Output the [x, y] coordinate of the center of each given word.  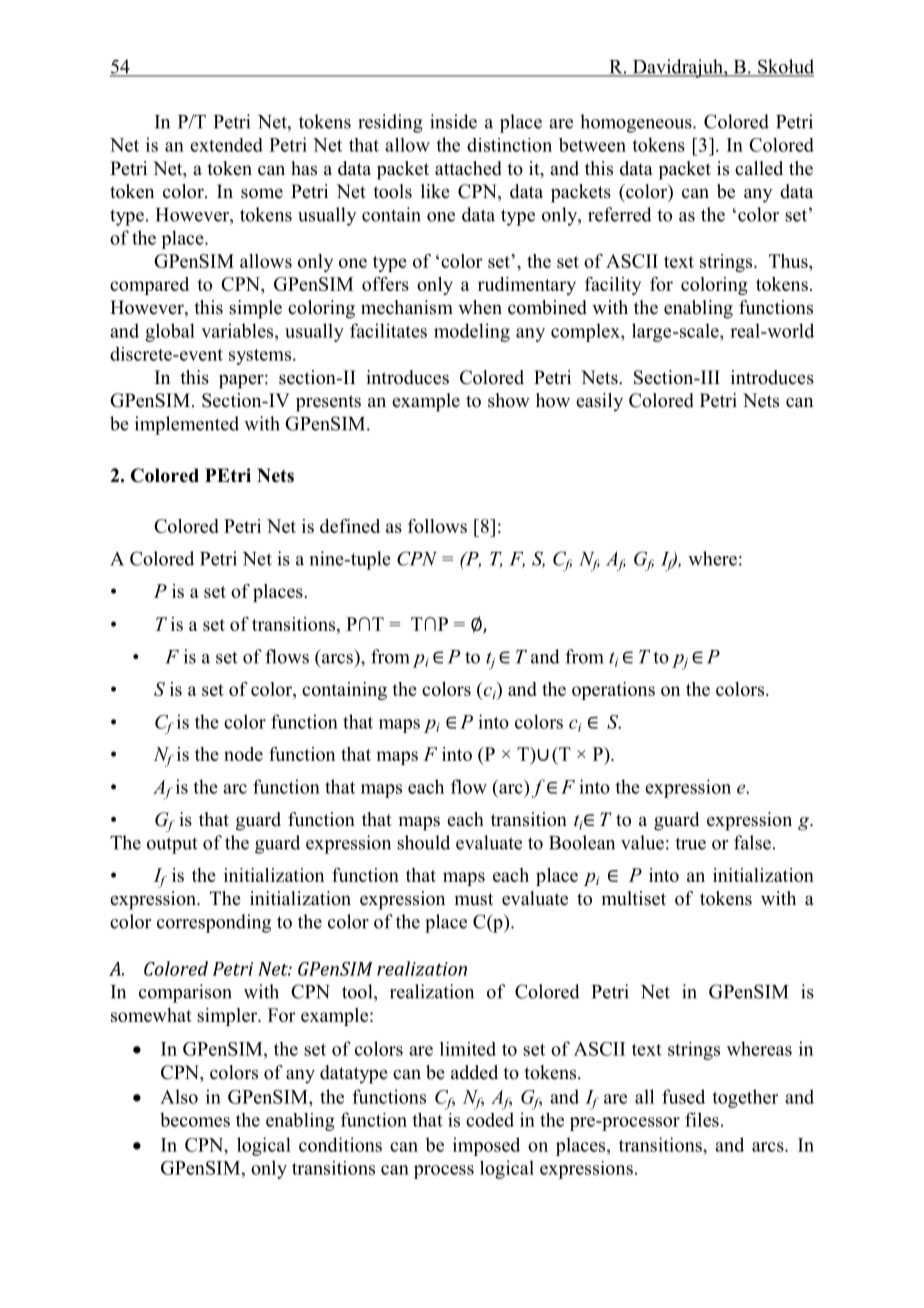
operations [613, 691]
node [243, 754]
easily [599, 402]
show [509, 400]
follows [437, 526]
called [759, 168]
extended [226, 145]
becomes [195, 1119]
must [474, 899]
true [690, 843]
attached [468, 168]
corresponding [214, 923]
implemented [187, 425]
